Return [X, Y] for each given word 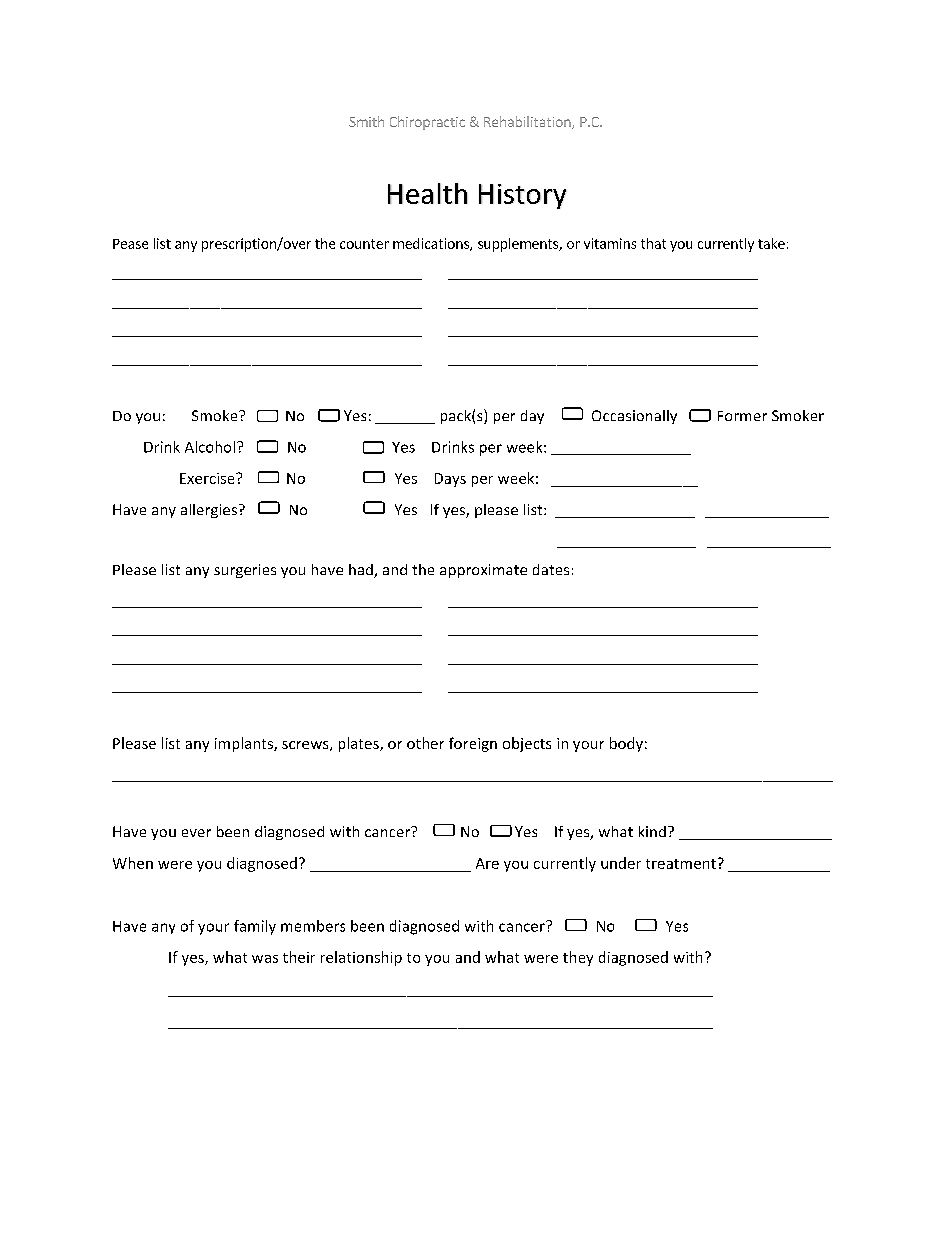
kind [652, 831]
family [255, 927]
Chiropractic [427, 123]
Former [742, 416]
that [653, 243]
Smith [366, 121]
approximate [483, 571]
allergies [209, 511]
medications [432, 244]
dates [551, 569]
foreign [473, 744]
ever [196, 833]
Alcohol [210, 447]
